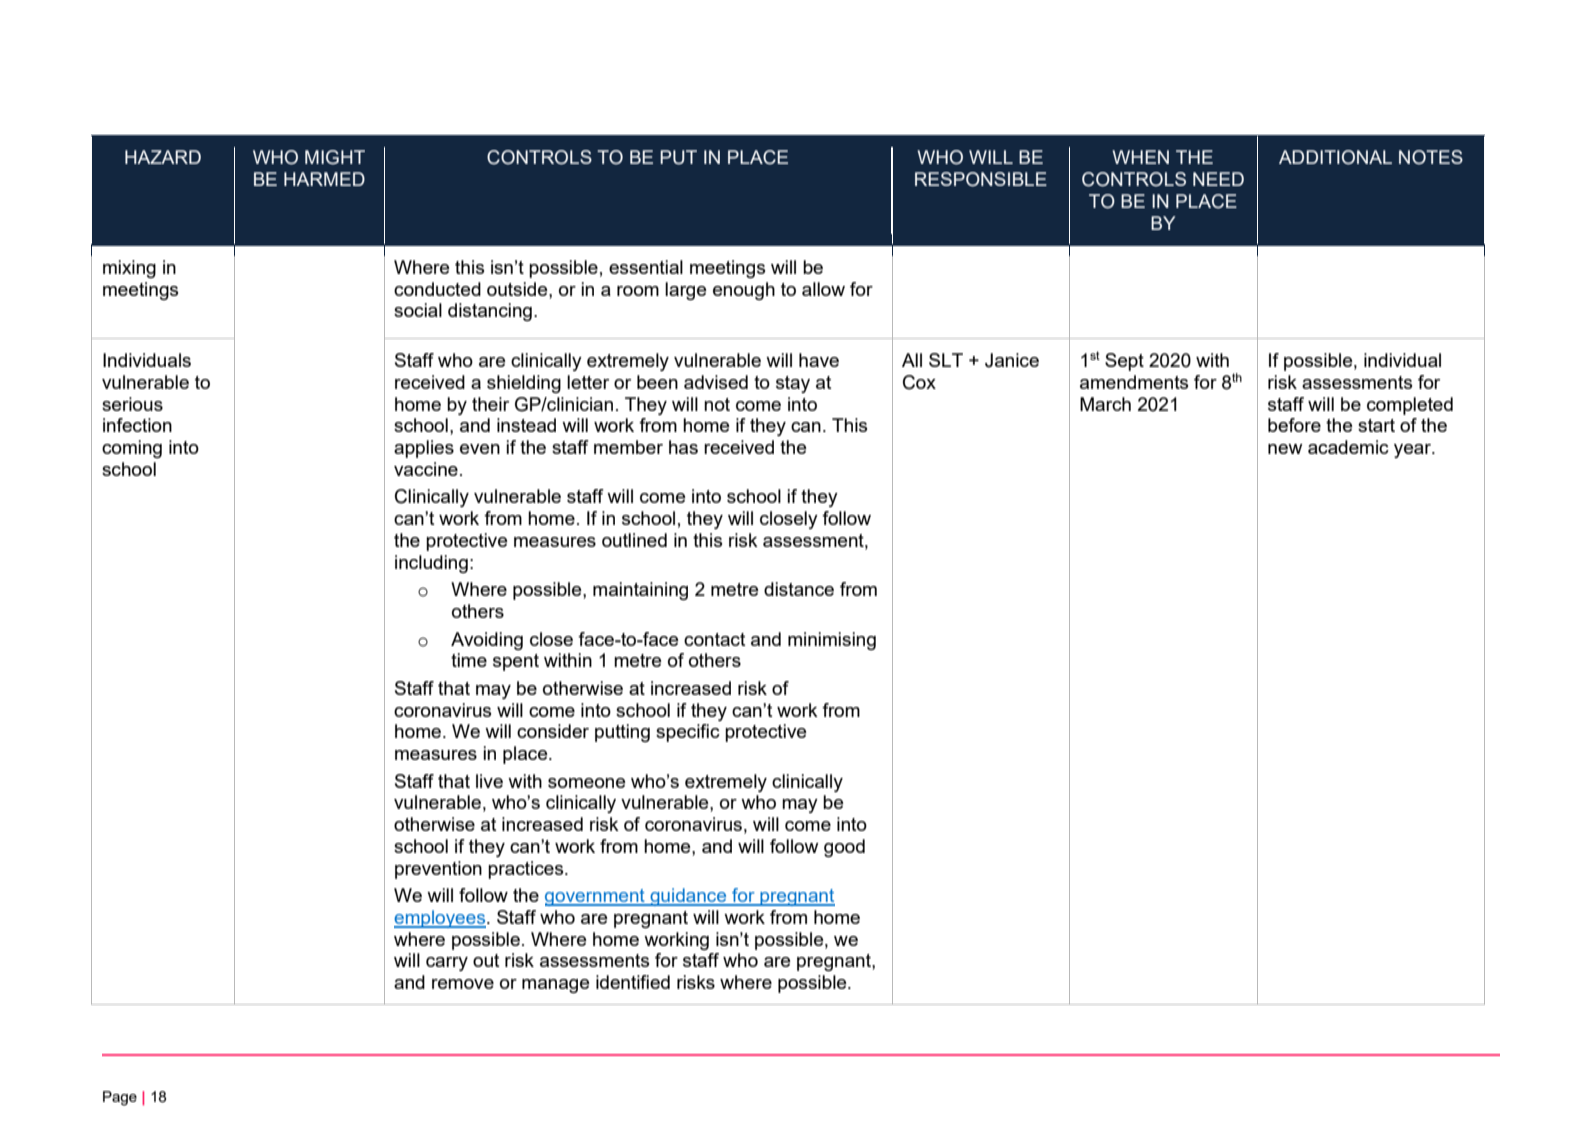 The width and height of the screenshot is (1595, 1127). Describe the element at coordinates (981, 179) in the screenshot. I see `RESPONSIBLE` at that location.
